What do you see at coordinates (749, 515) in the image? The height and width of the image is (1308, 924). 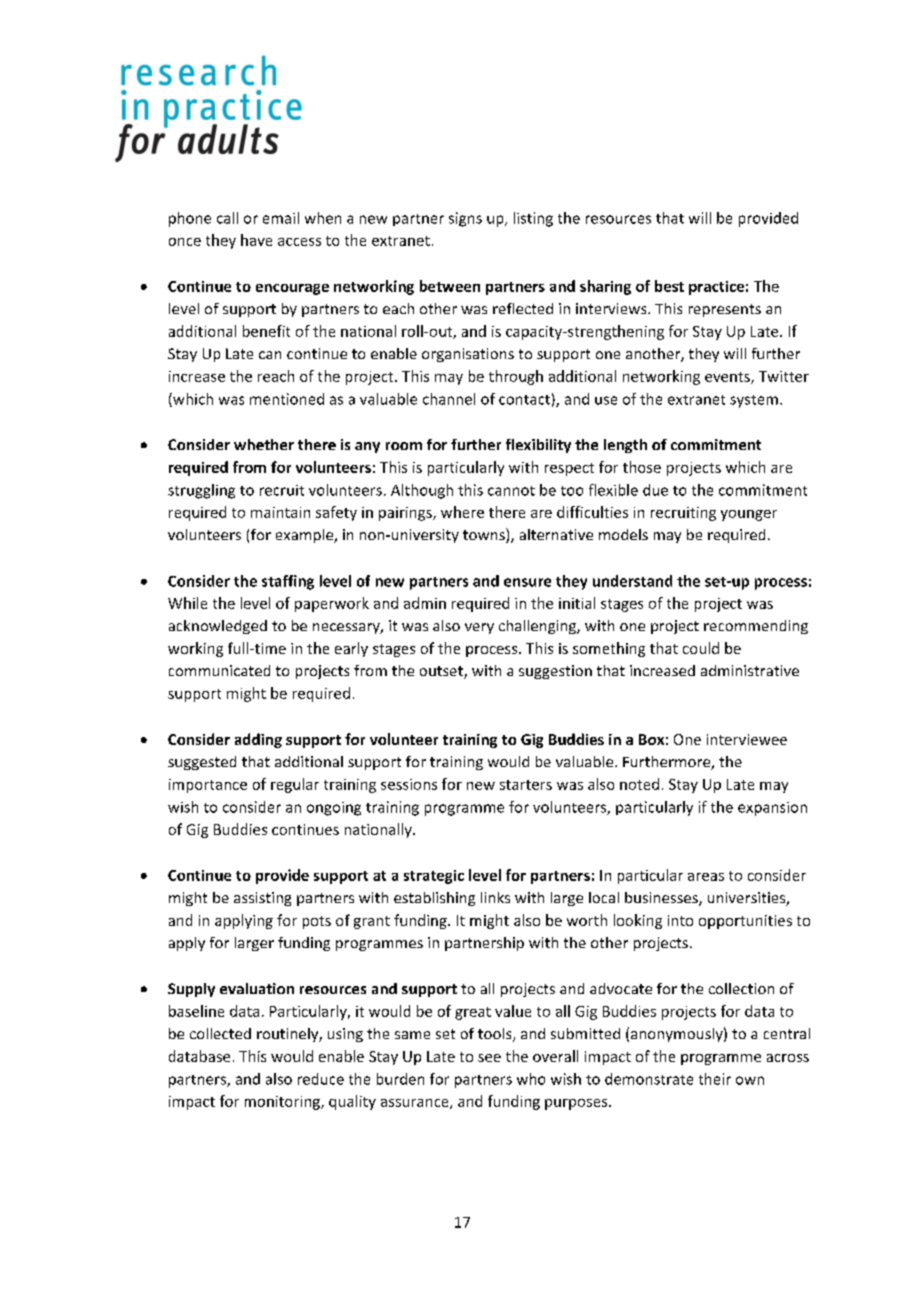 I see `younger` at bounding box center [749, 515].
